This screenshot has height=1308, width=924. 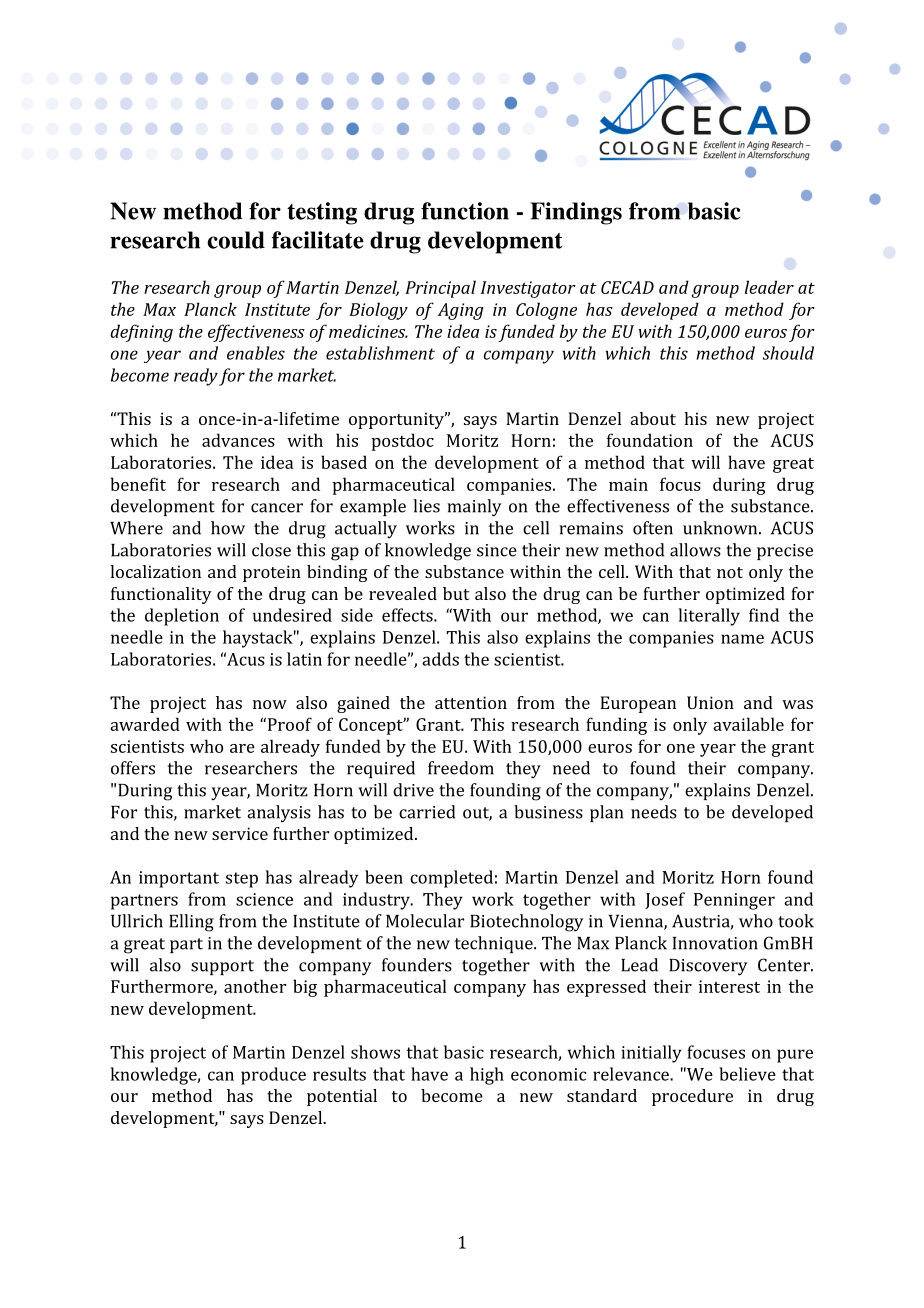 What do you see at coordinates (277, 508) in the screenshot?
I see `cancer` at bounding box center [277, 508].
